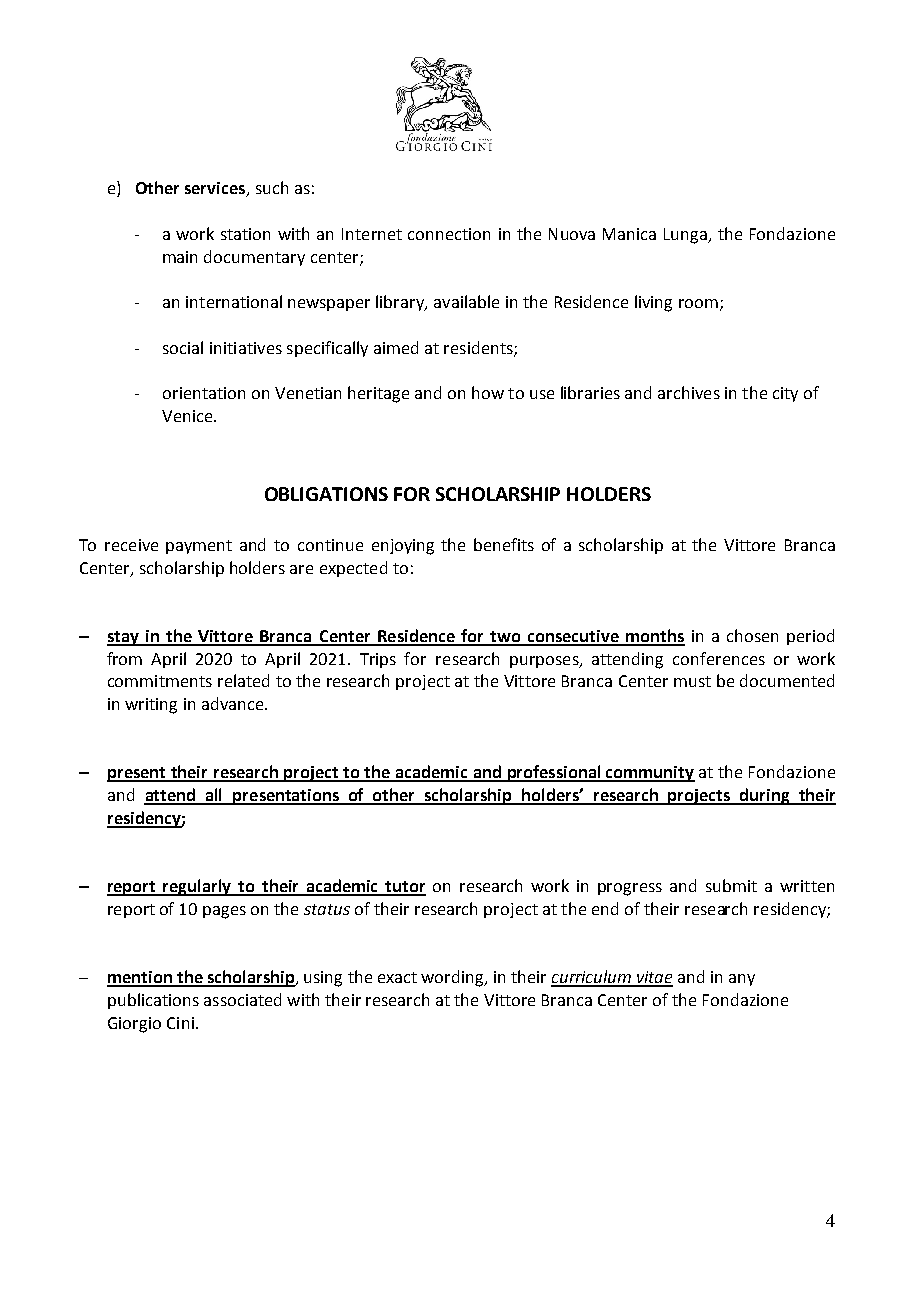 The width and height of the image is (924, 1308). I want to click on during, so click(765, 796).
